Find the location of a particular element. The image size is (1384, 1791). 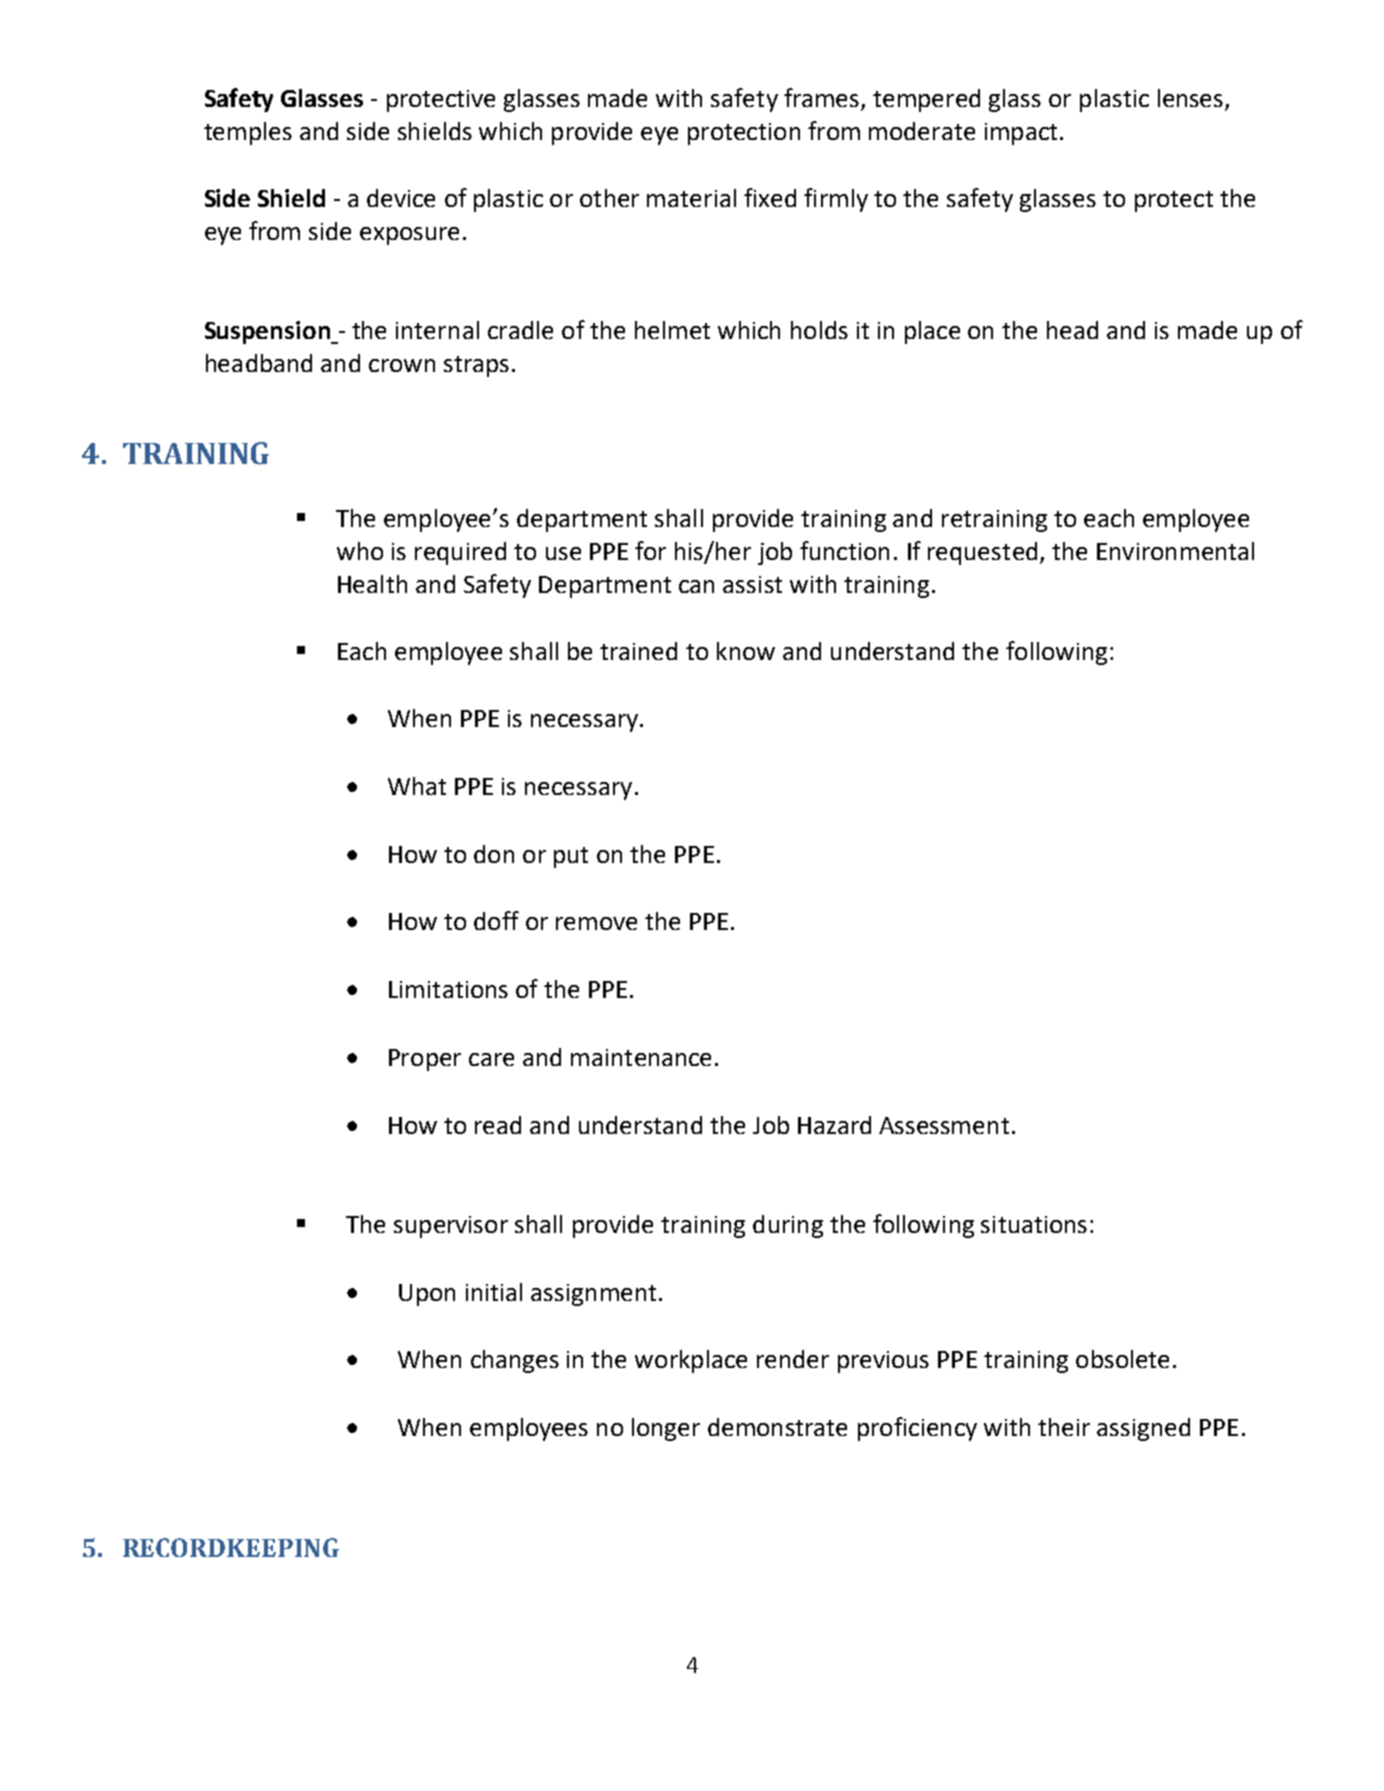

requested is located at coordinates (982, 553).
